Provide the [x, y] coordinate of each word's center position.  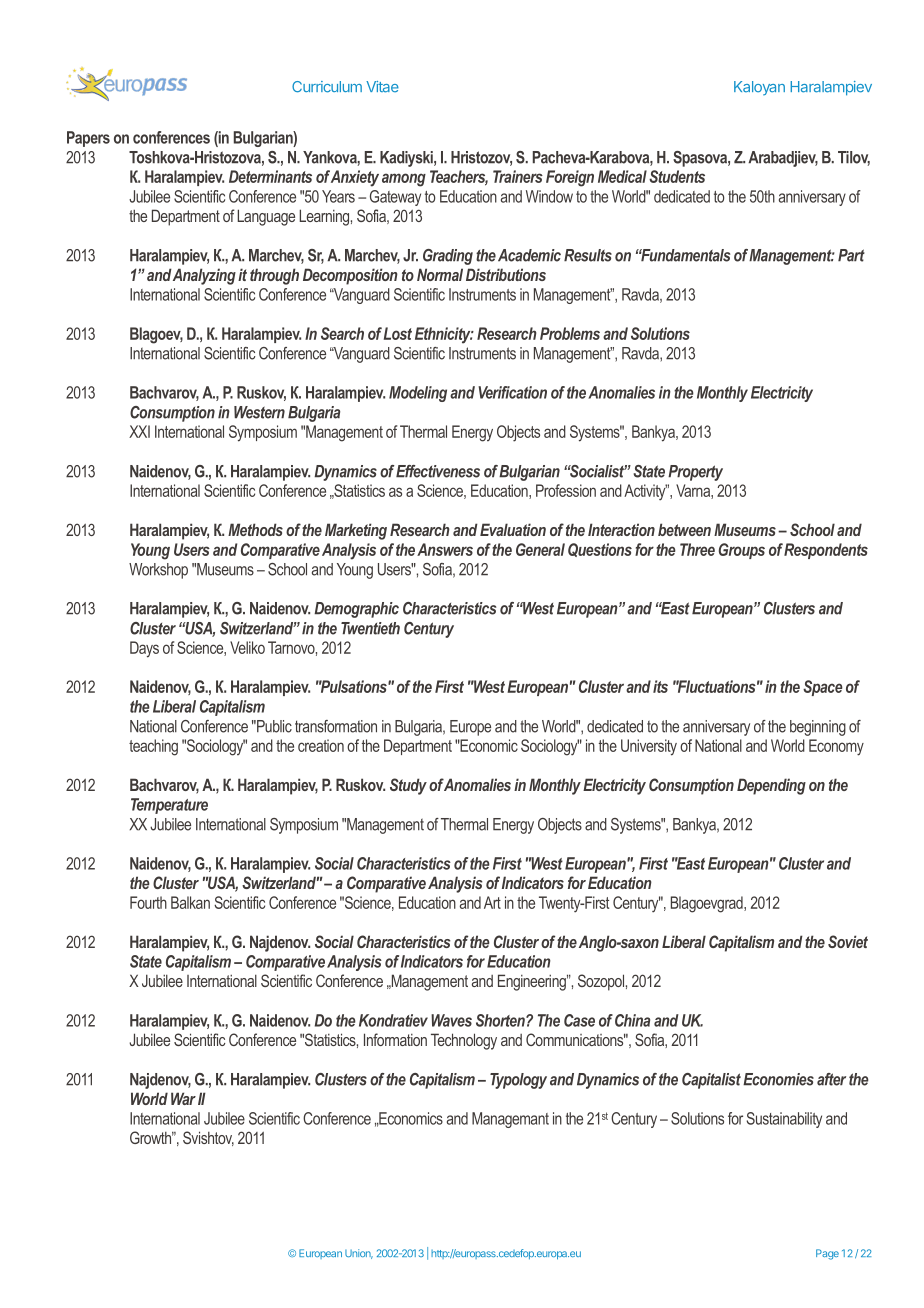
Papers [88, 139]
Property [695, 473]
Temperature [169, 806]
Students [677, 176]
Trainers [518, 176]
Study [408, 786]
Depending [771, 786]
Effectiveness [438, 471]
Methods [255, 529]
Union [359, 1254]
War [183, 1098]
